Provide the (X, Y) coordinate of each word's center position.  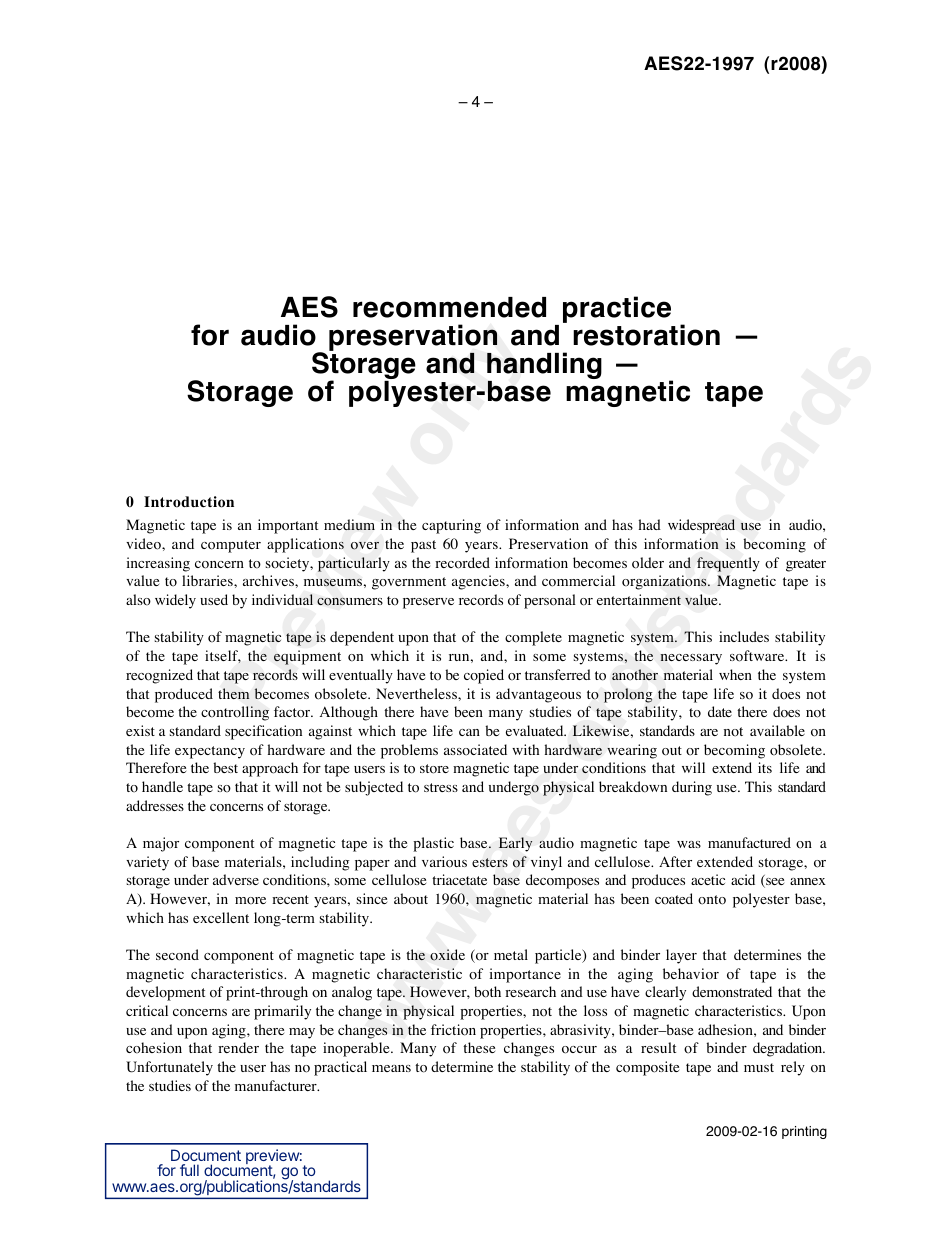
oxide (447, 955)
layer (681, 956)
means (391, 1068)
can (469, 732)
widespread (701, 526)
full (189, 1170)
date (720, 711)
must (759, 1067)
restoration (646, 335)
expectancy (210, 752)
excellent (221, 917)
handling (544, 367)
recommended (449, 307)
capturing (451, 526)
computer (231, 546)
